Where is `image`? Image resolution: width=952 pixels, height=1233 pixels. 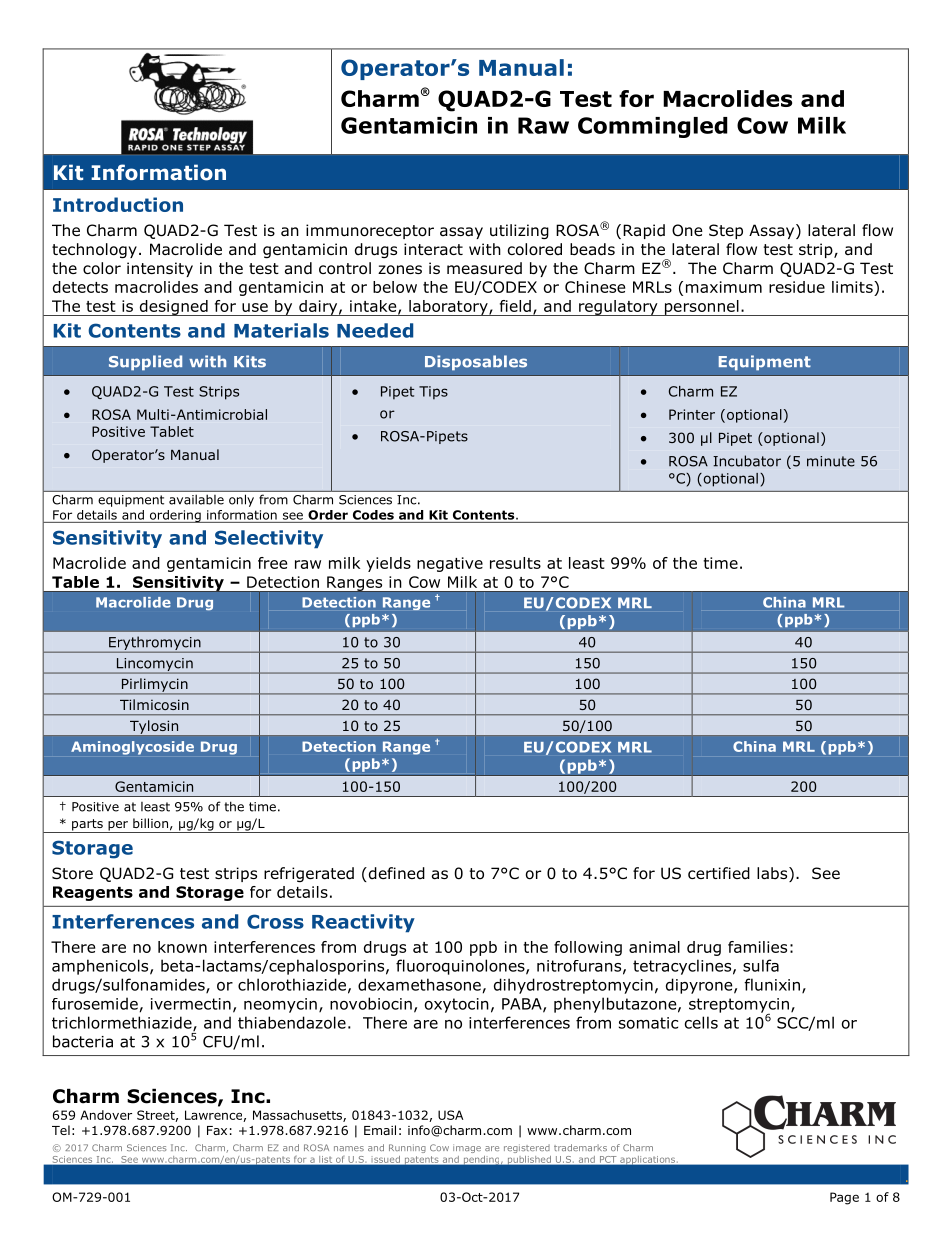 image is located at coordinates (467, 1148).
